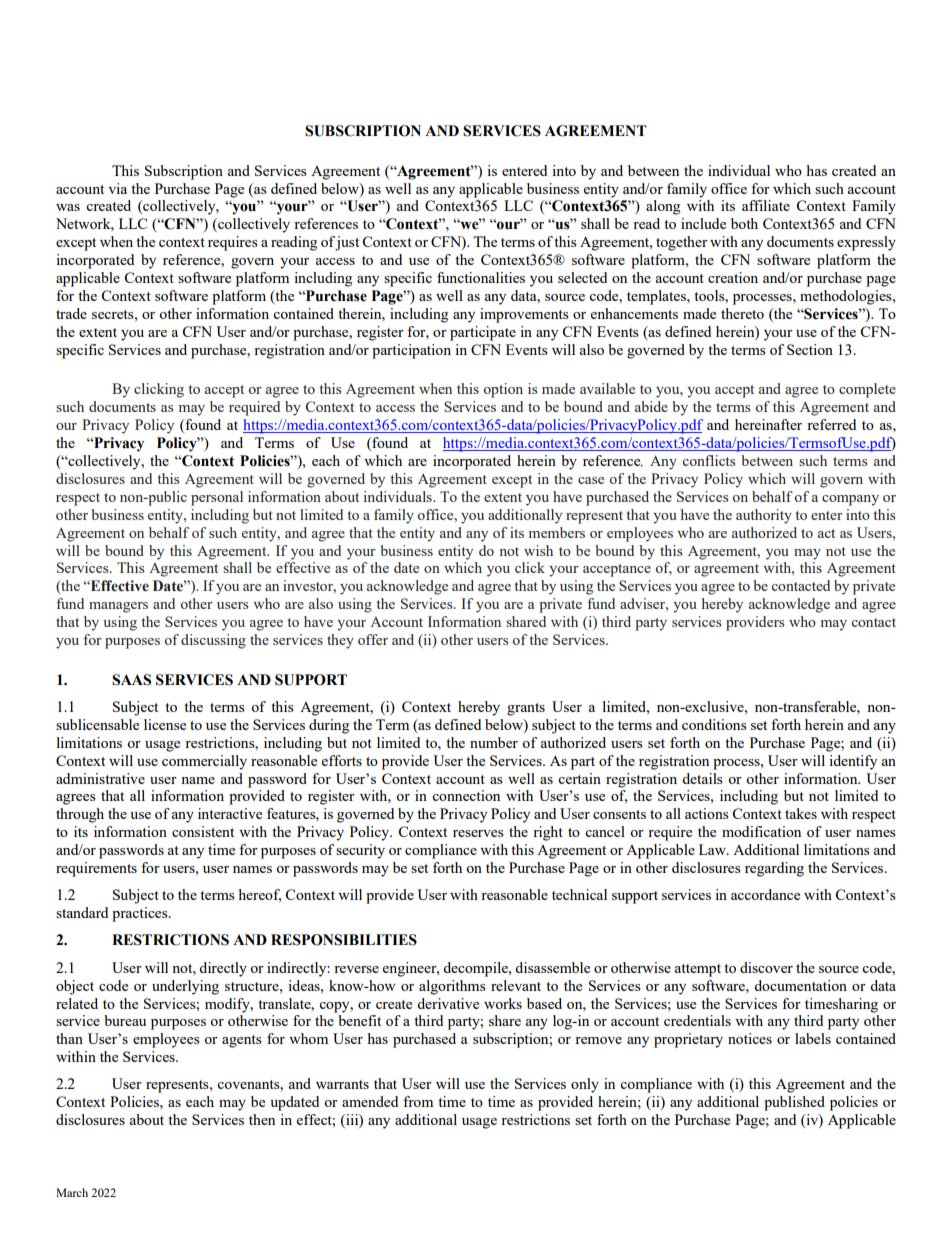 The image size is (952, 1233). I want to click on functionalities, so click(481, 277).
